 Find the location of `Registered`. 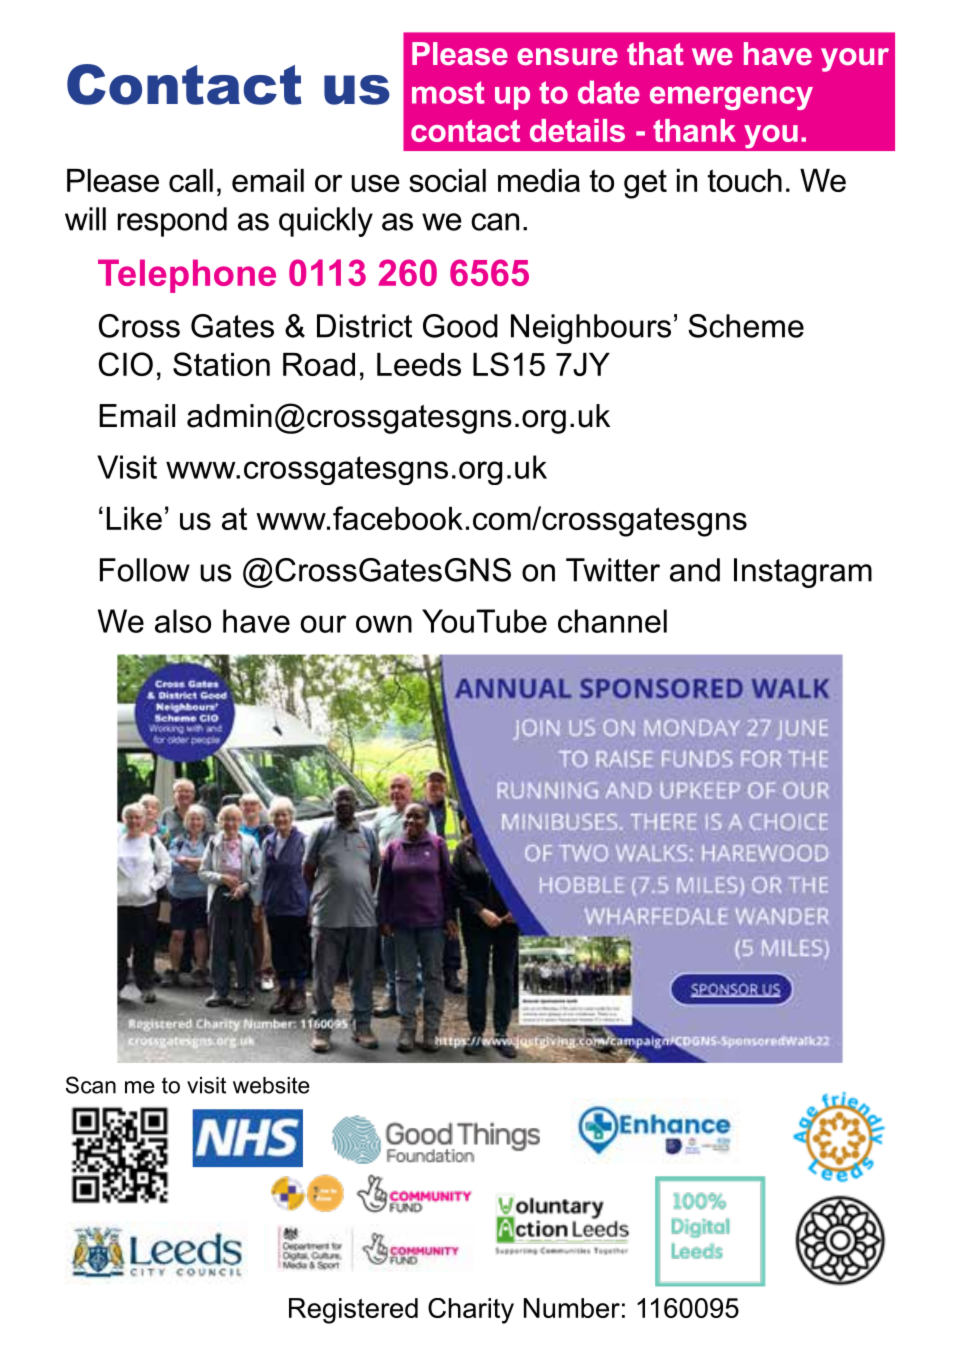

Registered is located at coordinates (353, 1311).
